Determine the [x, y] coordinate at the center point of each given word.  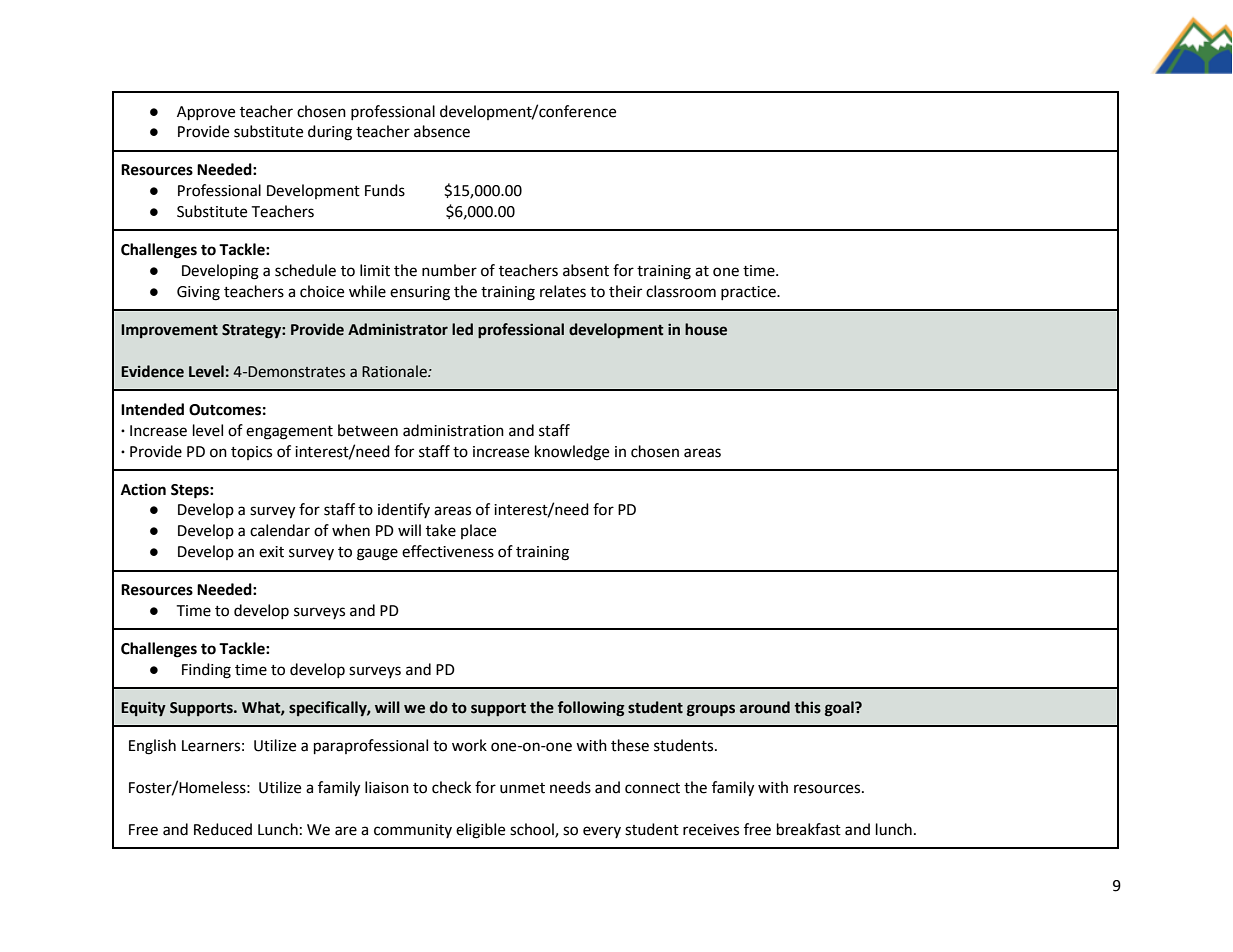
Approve [206, 113]
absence [442, 131]
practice [749, 293]
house [706, 329]
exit [271, 552]
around [765, 707]
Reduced [223, 829]
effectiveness [448, 551]
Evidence [152, 371]
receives [711, 830]
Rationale [395, 371]
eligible [480, 831]
